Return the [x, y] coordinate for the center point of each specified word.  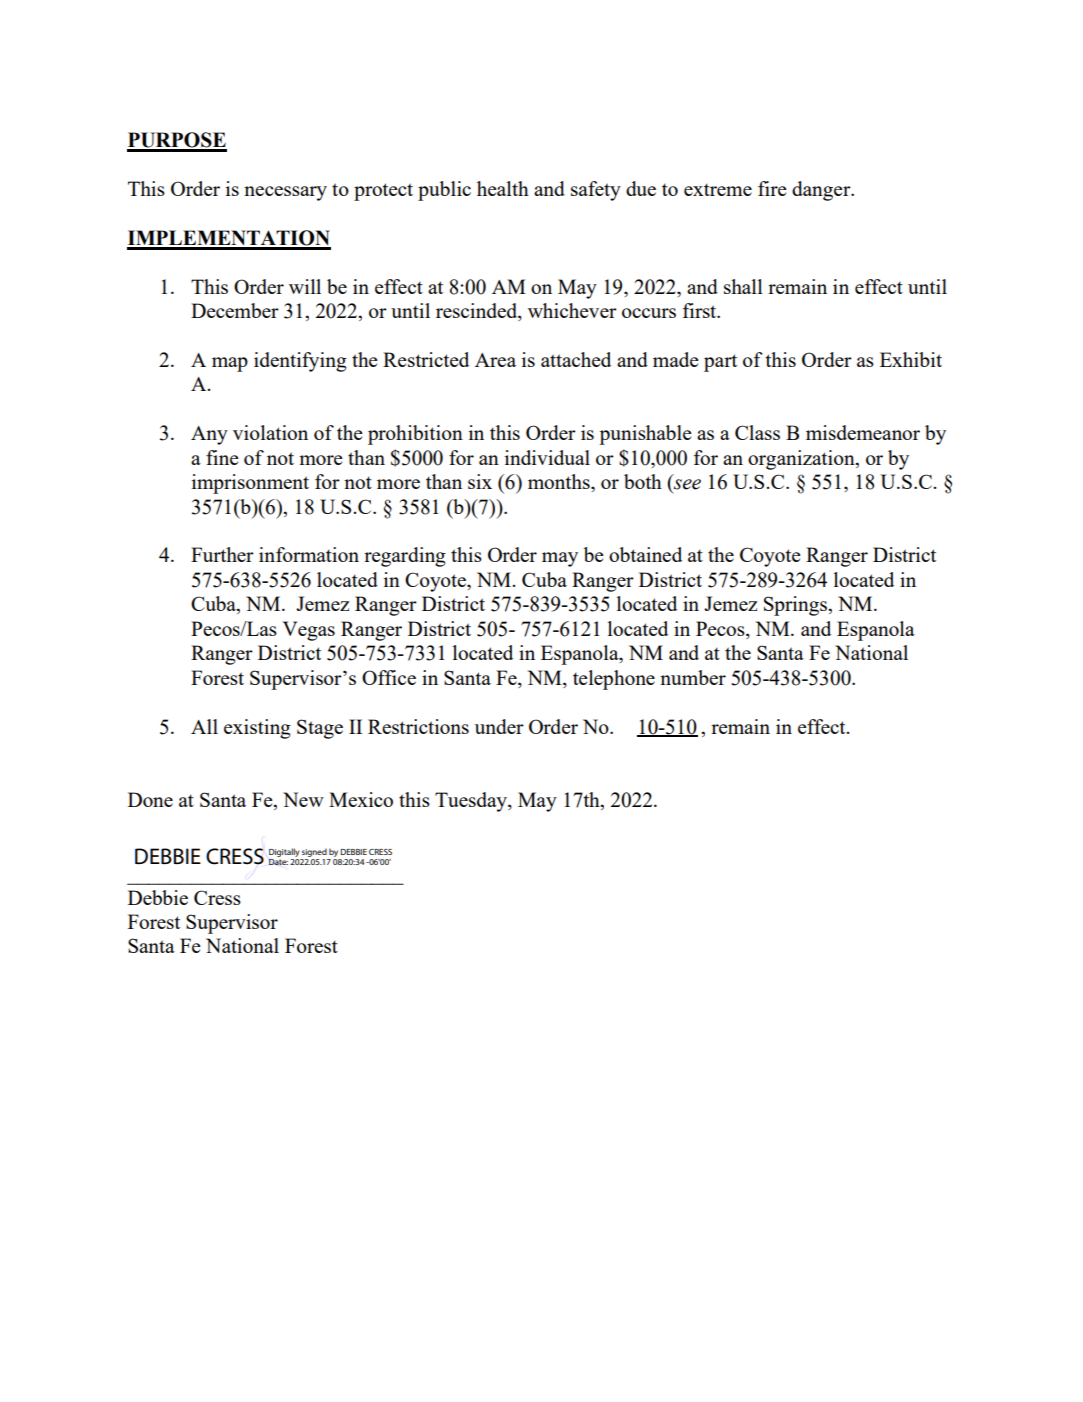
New [303, 799]
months [560, 481]
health [503, 188]
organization [802, 460]
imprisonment [250, 484]
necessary [285, 193]
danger [822, 191]
